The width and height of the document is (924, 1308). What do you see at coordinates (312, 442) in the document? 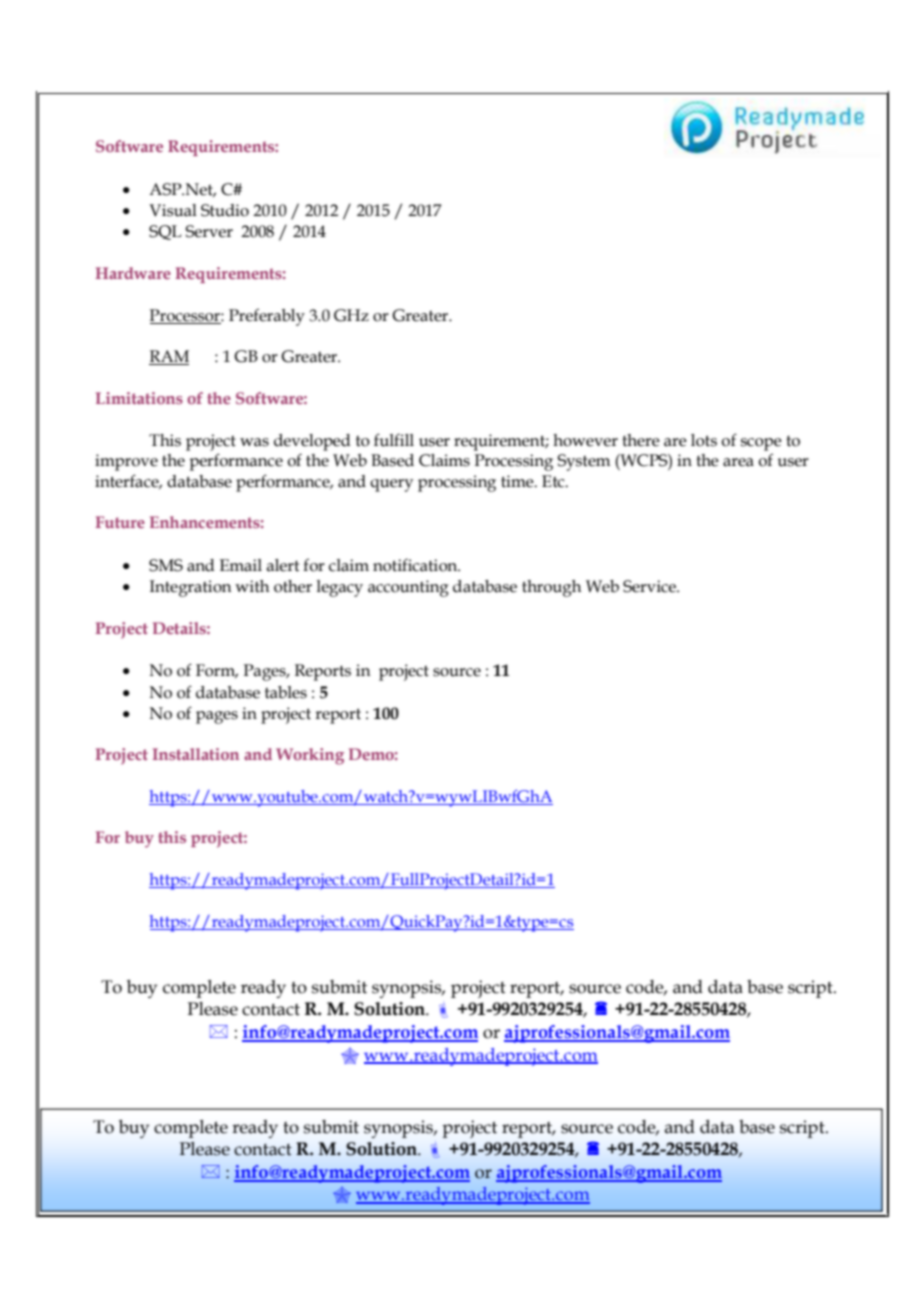
I see `developed` at bounding box center [312, 442].
